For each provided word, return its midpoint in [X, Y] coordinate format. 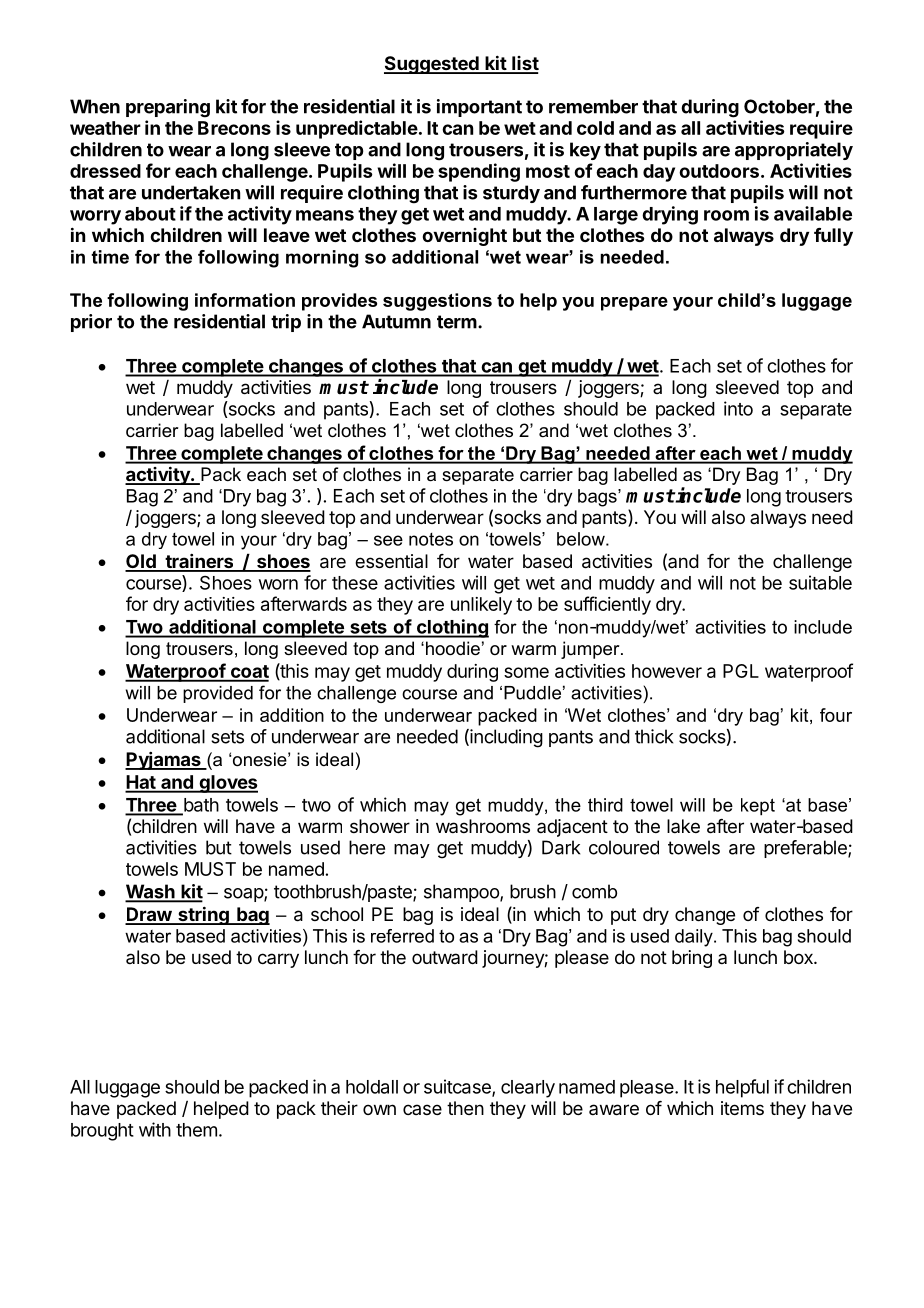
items [742, 1108]
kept [758, 807]
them [196, 1130]
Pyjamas [164, 761]
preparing [168, 108]
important [479, 108]
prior [91, 323]
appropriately [794, 151]
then [465, 1108]
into [738, 408]
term [457, 322]
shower [380, 826]
